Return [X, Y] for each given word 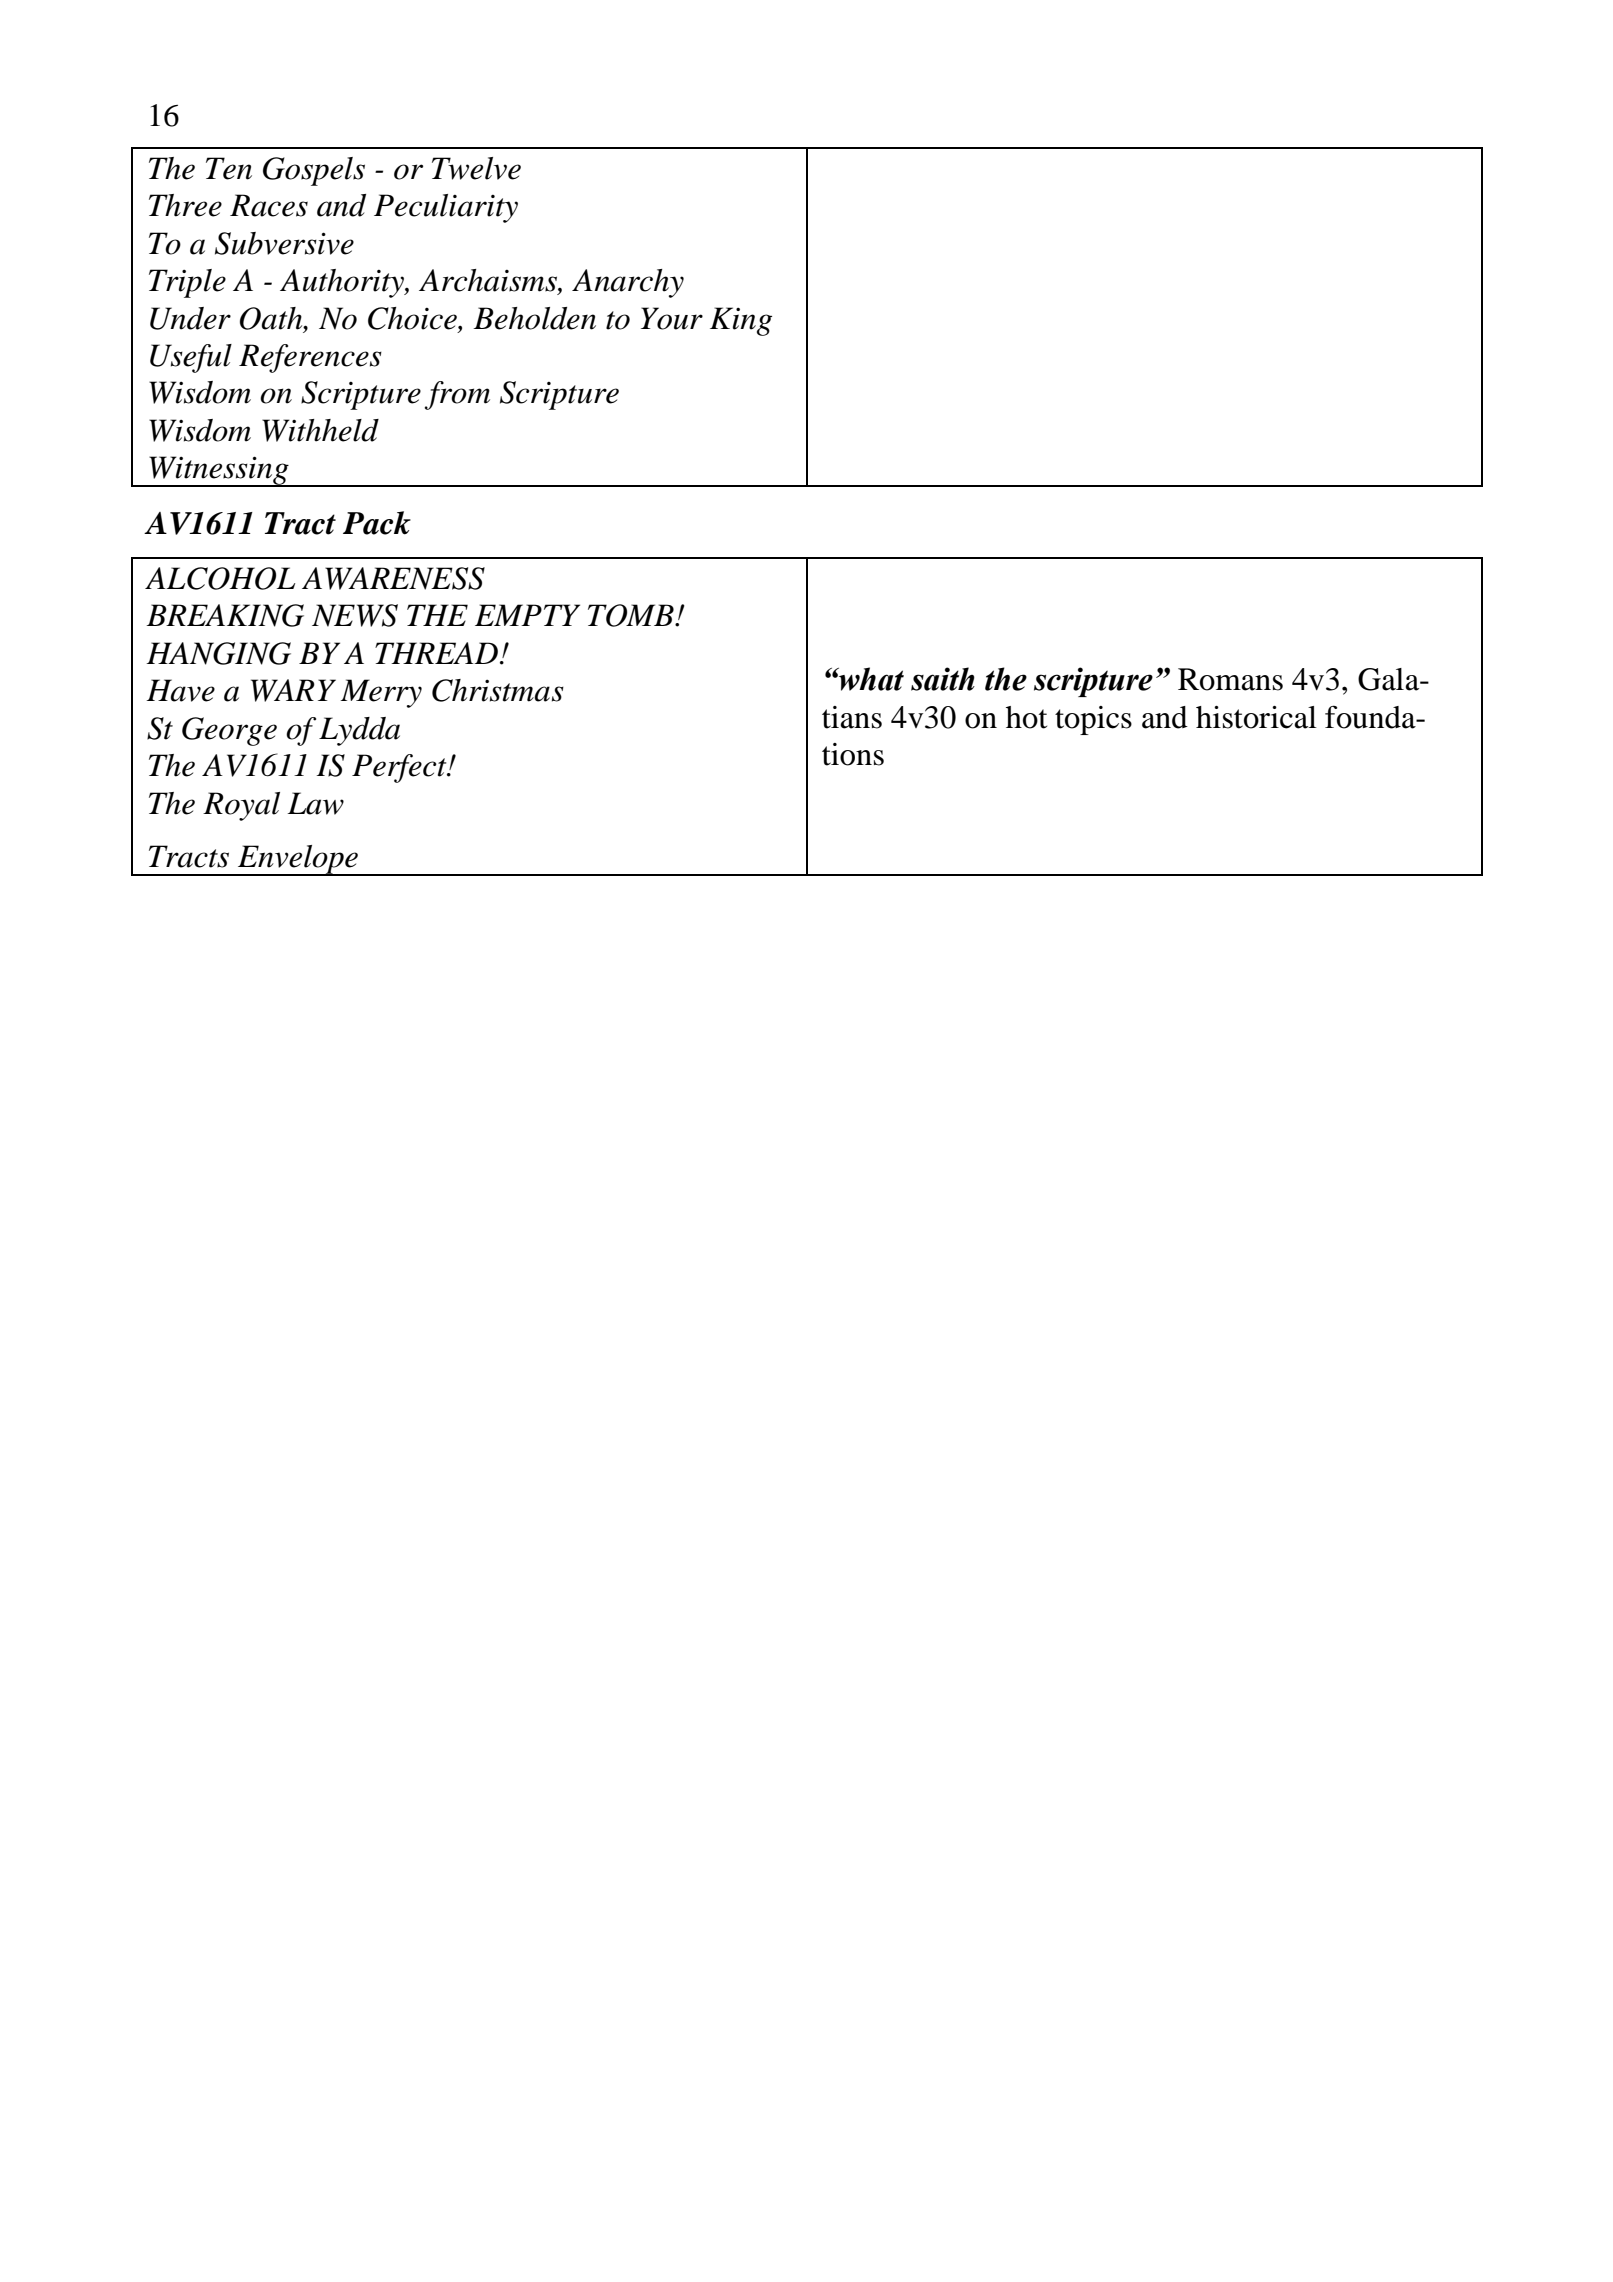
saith [943, 679]
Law [315, 803]
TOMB [632, 615]
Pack [377, 523]
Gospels [314, 171]
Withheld [320, 430]
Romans [1230, 679]
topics [1093, 720]
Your [672, 318]
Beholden [534, 318]
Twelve [476, 168]
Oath [272, 319]
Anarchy [628, 283]
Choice [413, 319]
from [457, 395]
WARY [293, 690]
